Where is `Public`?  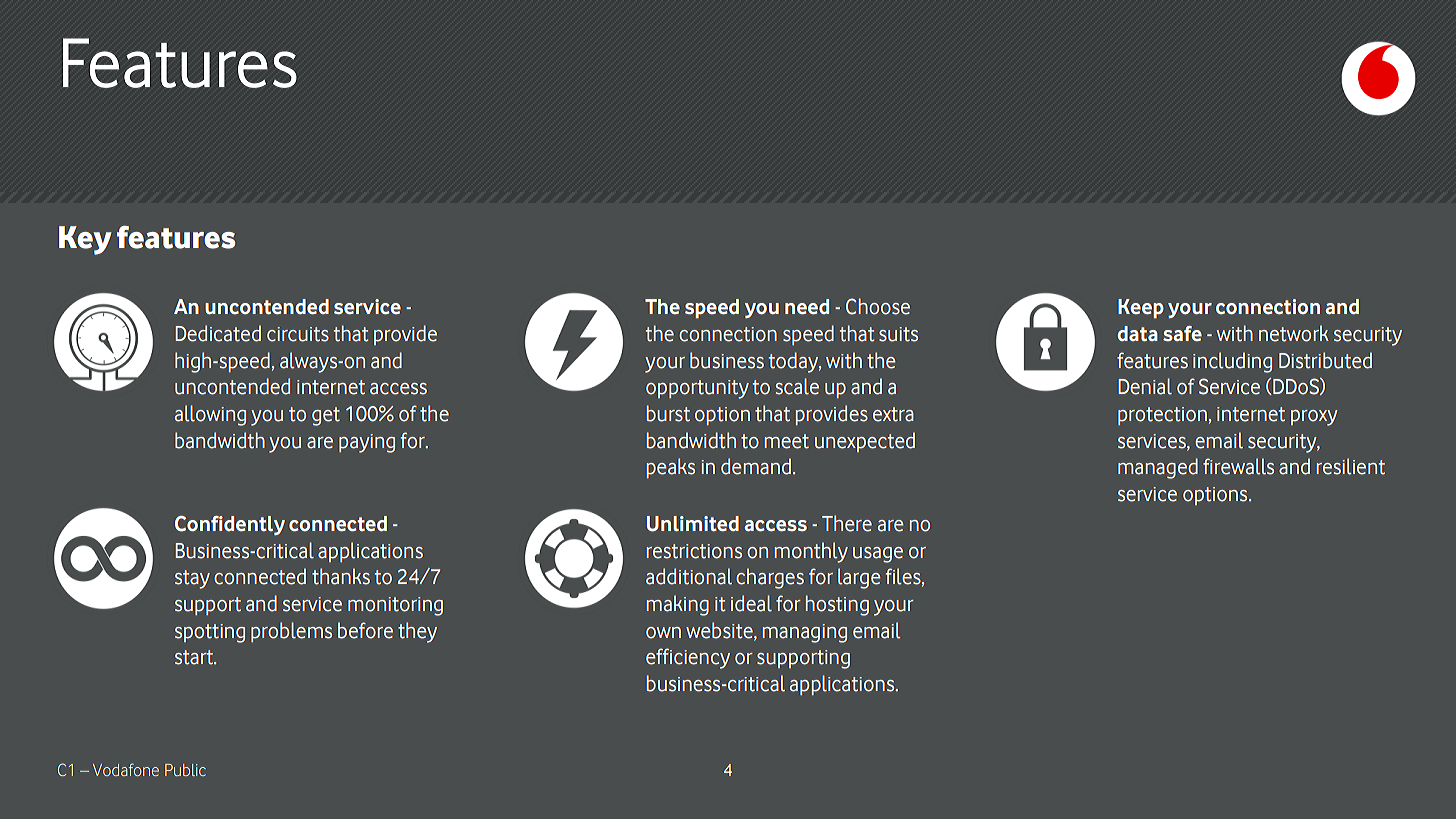
Public is located at coordinates (185, 770).
